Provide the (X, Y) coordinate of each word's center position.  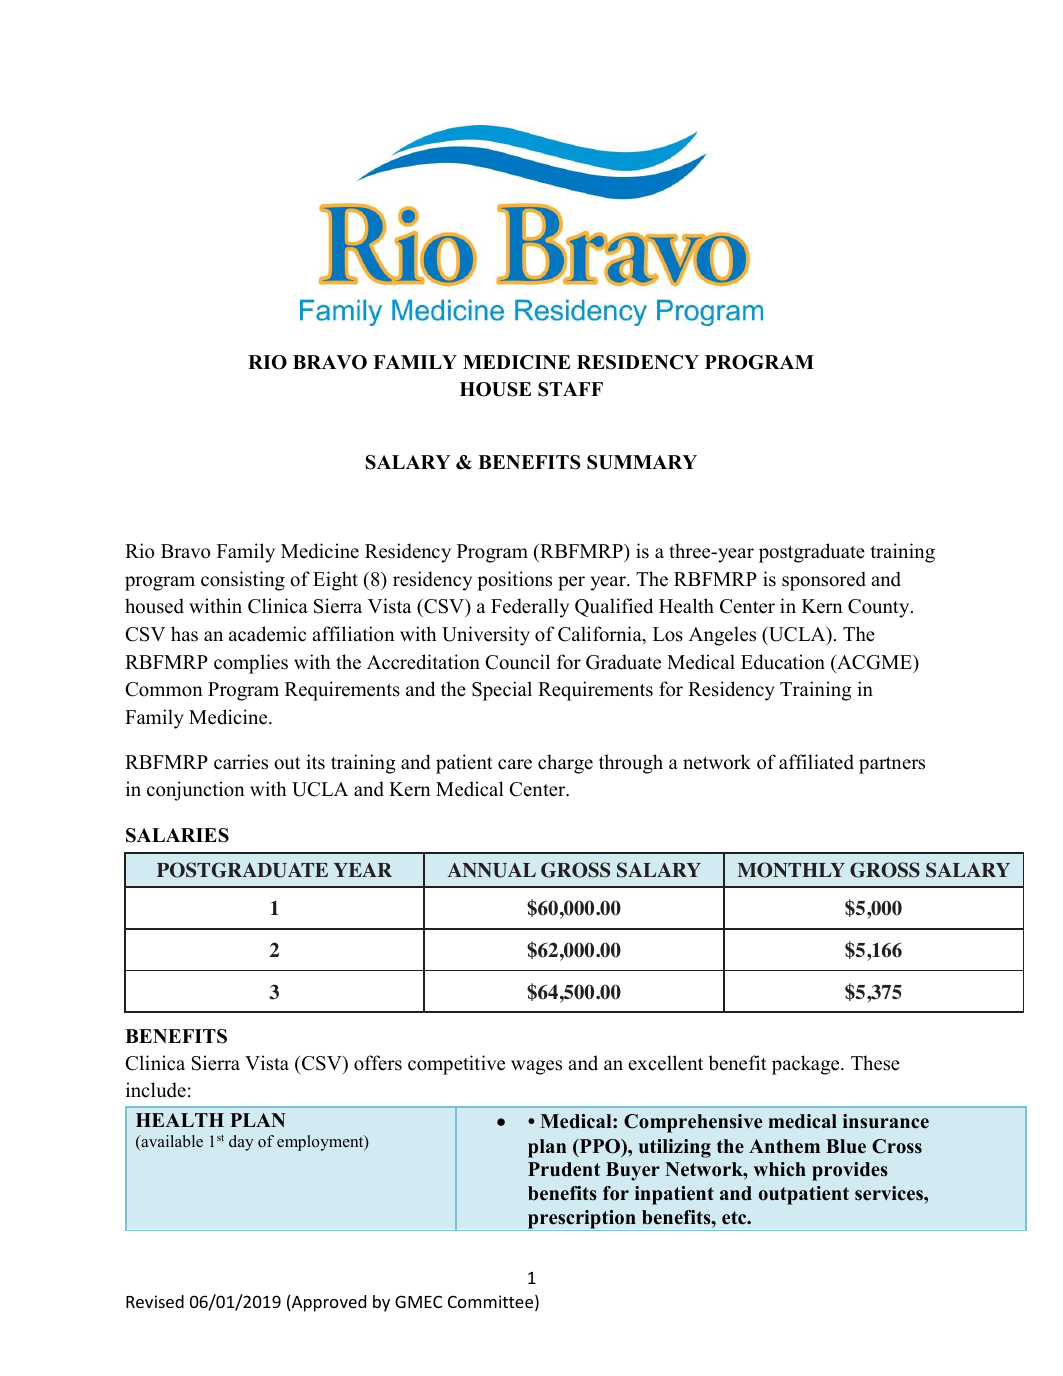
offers (378, 1063)
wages (536, 1067)
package (807, 1065)
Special (502, 691)
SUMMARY (642, 462)
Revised (155, 1301)
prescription (582, 1220)
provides (850, 1171)
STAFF (570, 389)
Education (783, 662)
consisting (243, 581)
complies (251, 664)
